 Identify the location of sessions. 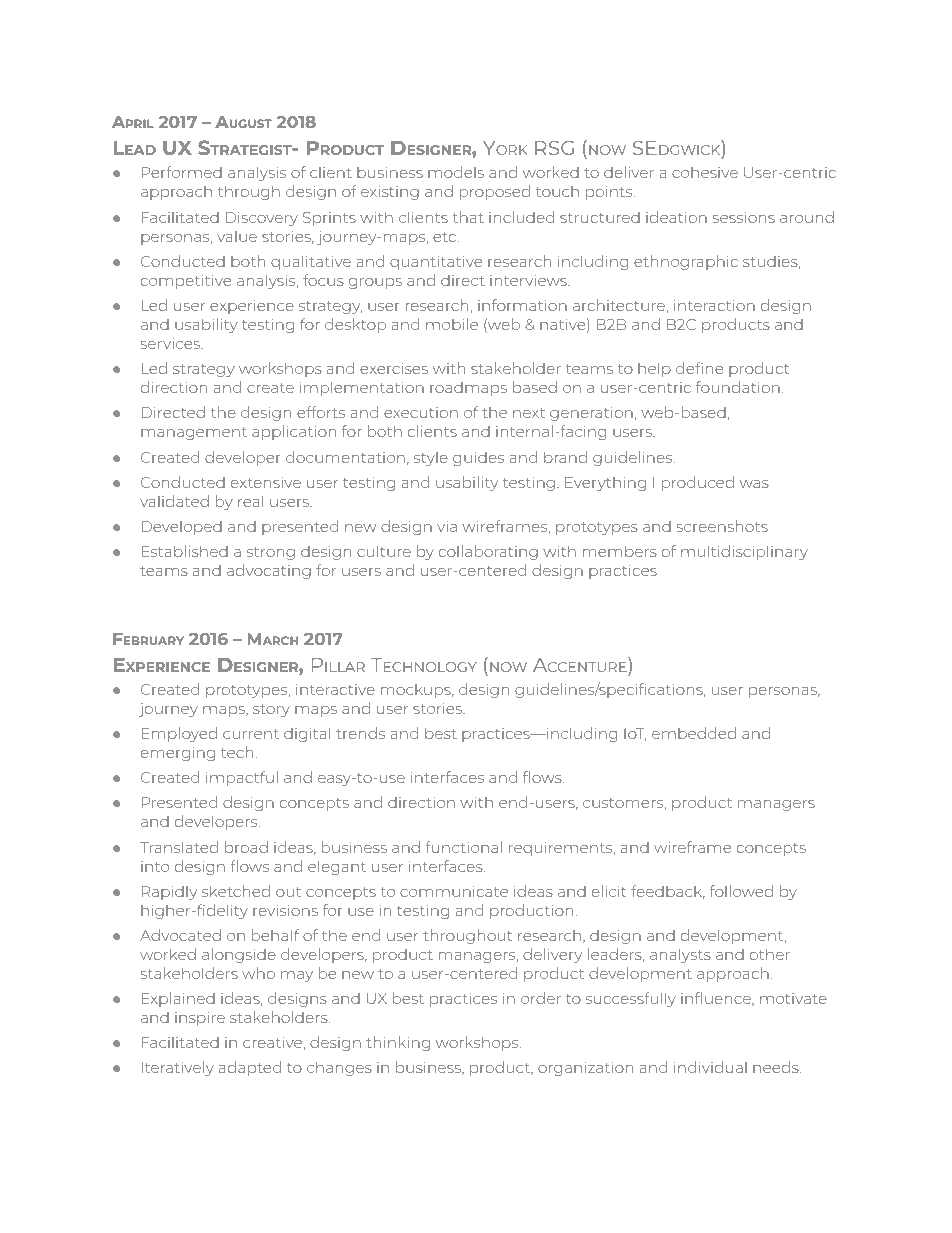
(744, 217).
